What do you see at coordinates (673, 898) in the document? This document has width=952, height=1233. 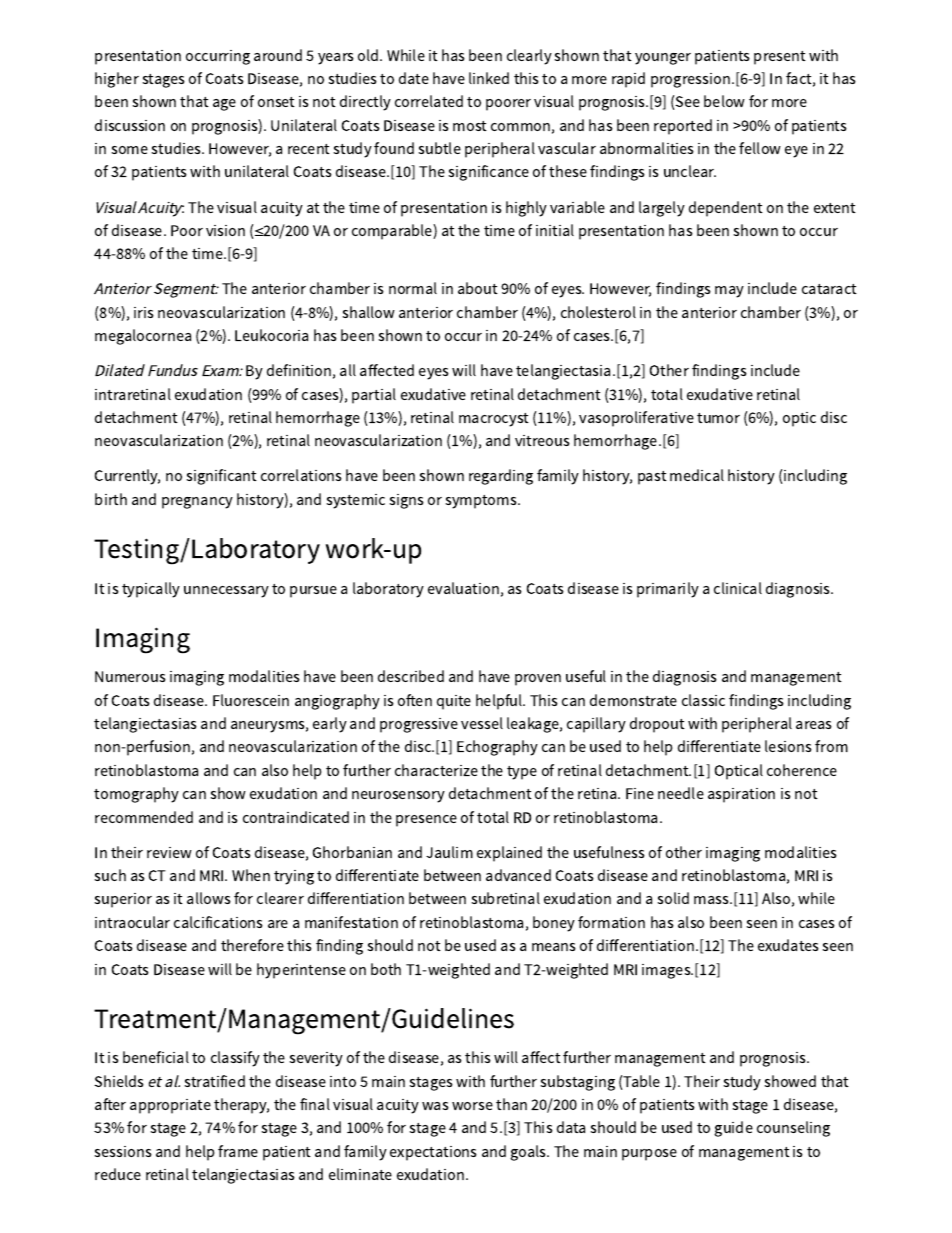 I see `solid` at bounding box center [673, 898].
